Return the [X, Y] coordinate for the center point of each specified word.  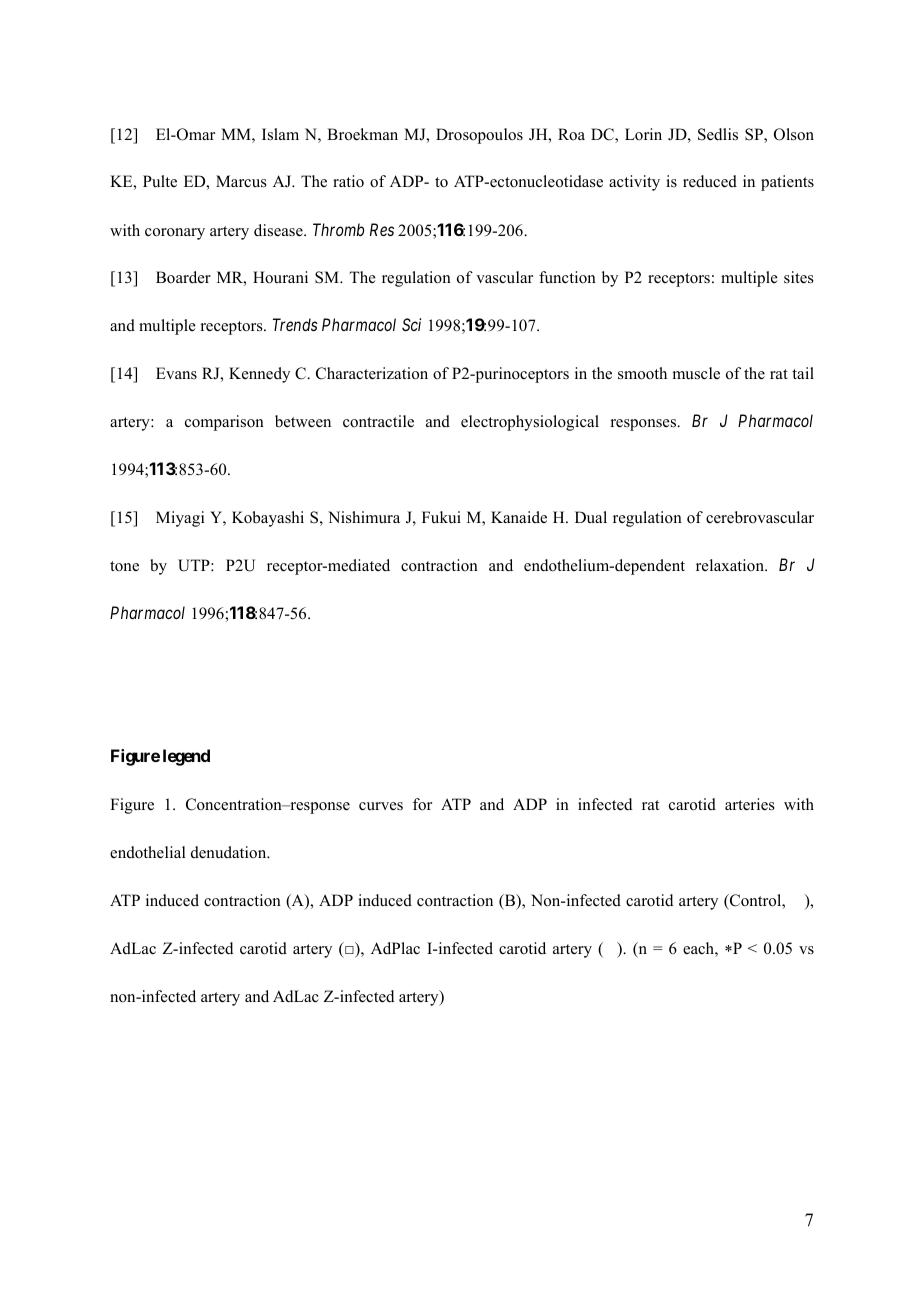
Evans [176, 373]
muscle [696, 373]
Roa [571, 134]
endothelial [148, 852]
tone [124, 566]
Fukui [441, 517]
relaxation [731, 565]
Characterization [372, 373]
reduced [710, 181]
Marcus [241, 181]
